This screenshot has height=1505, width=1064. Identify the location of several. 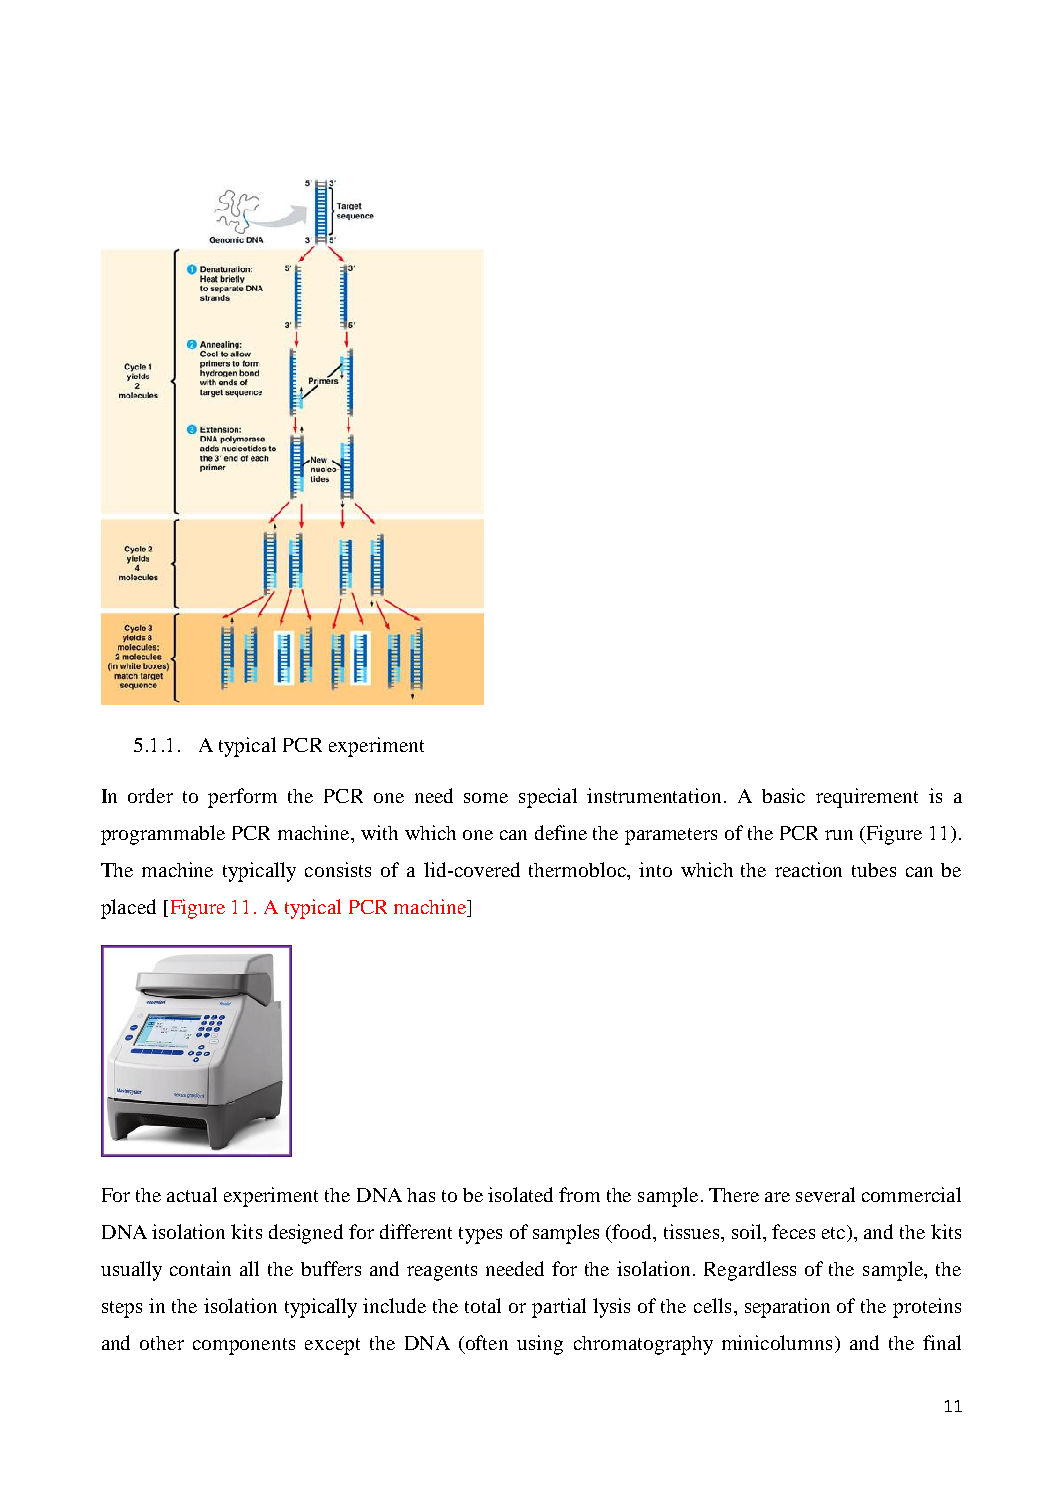
(825, 1194).
